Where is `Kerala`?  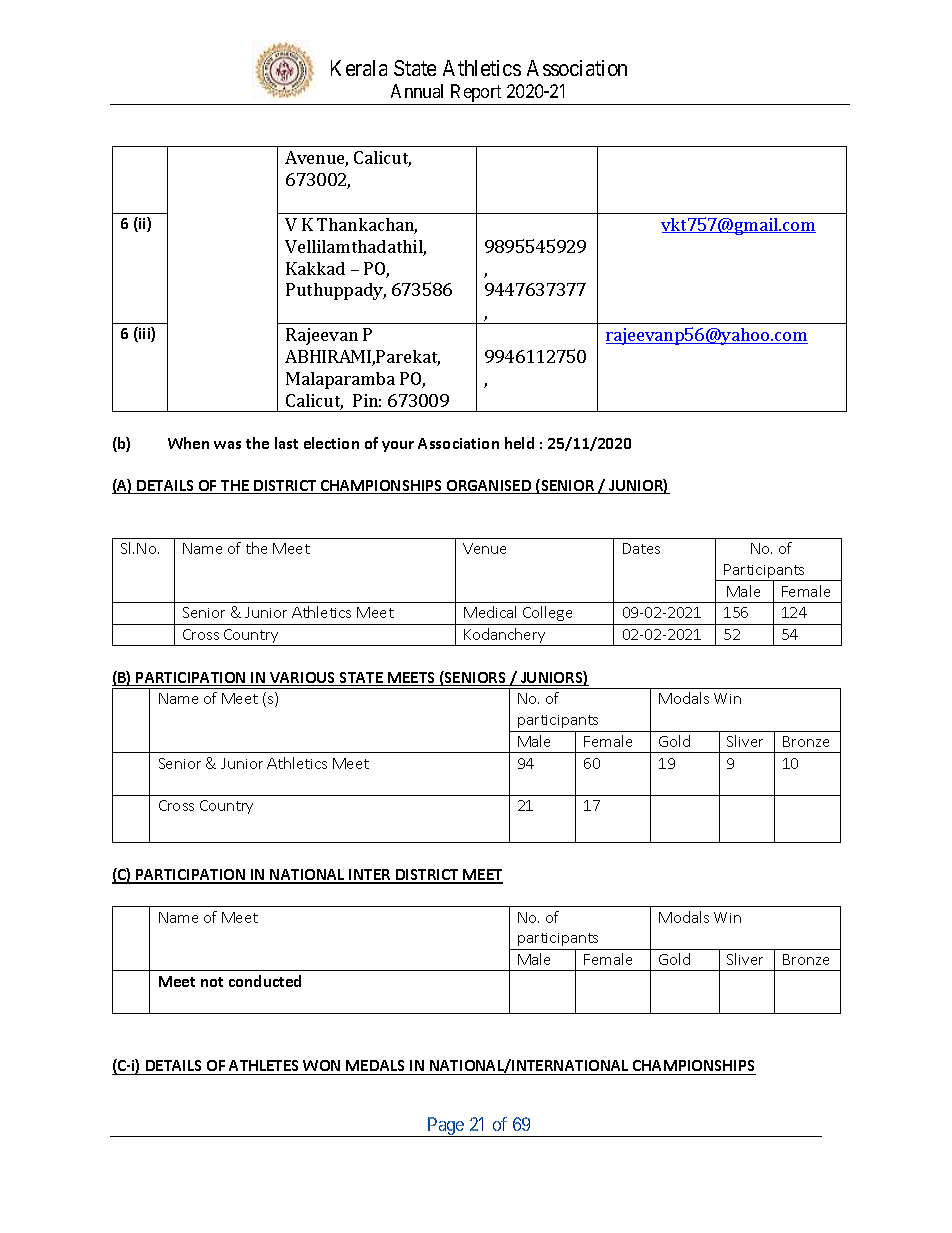
Kerala is located at coordinates (359, 68).
